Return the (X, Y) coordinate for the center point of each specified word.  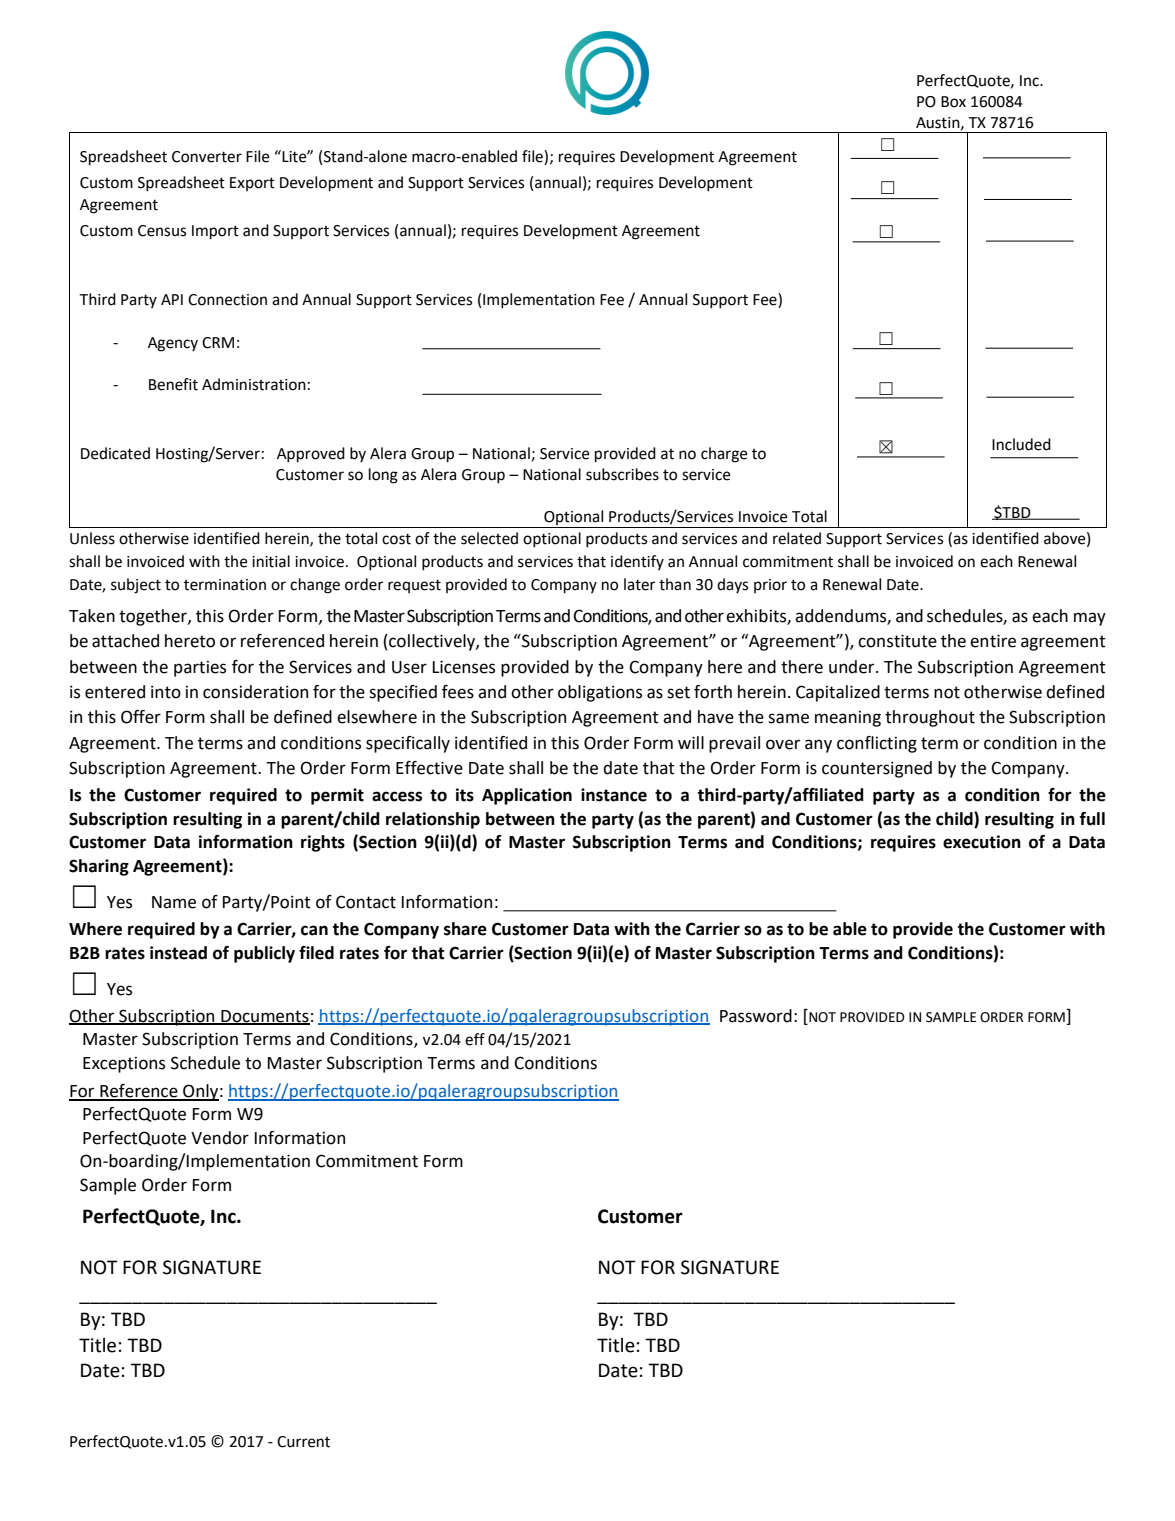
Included (1021, 444)
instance (614, 795)
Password (756, 1016)
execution (982, 842)
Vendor (220, 1138)
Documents (264, 1017)
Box (953, 102)
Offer (141, 717)
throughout (930, 718)
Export (252, 184)
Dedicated (115, 453)
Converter (207, 157)
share (465, 929)
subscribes (622, 474)
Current (303, 1442)
